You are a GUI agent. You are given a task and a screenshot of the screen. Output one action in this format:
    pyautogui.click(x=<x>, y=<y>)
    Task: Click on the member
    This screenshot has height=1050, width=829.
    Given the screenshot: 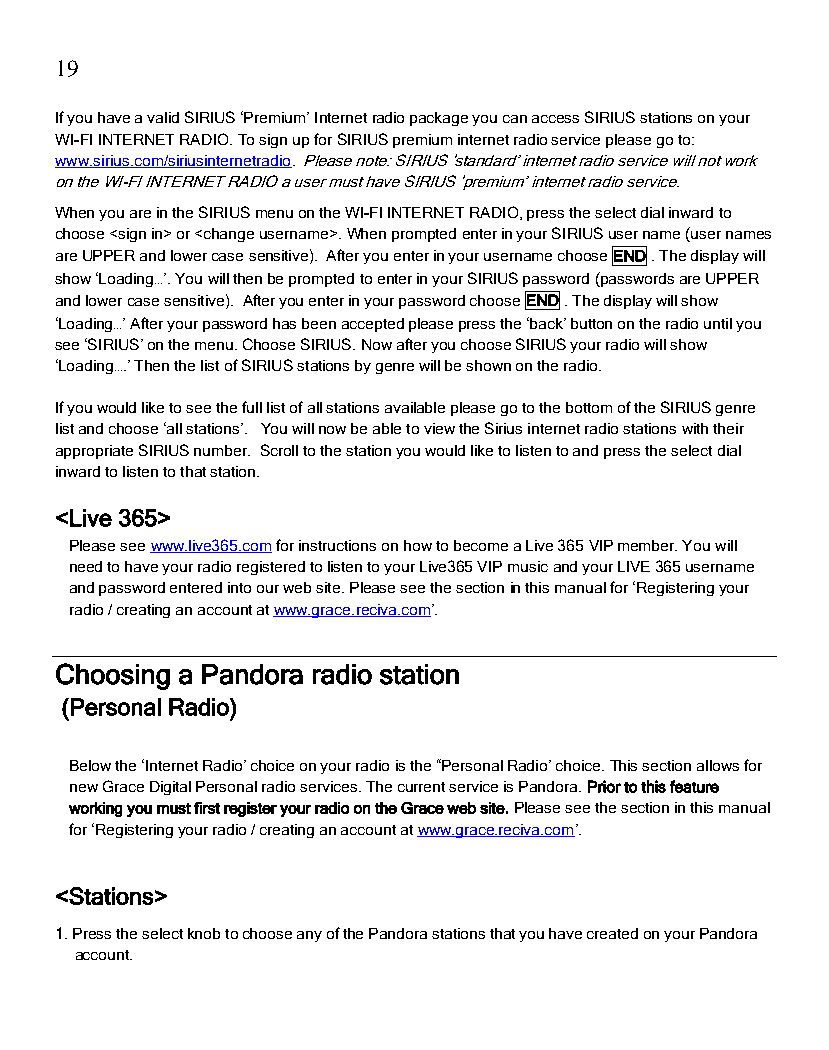 What is the action you would take?
    pyautogui.click(x=647, y=545)
